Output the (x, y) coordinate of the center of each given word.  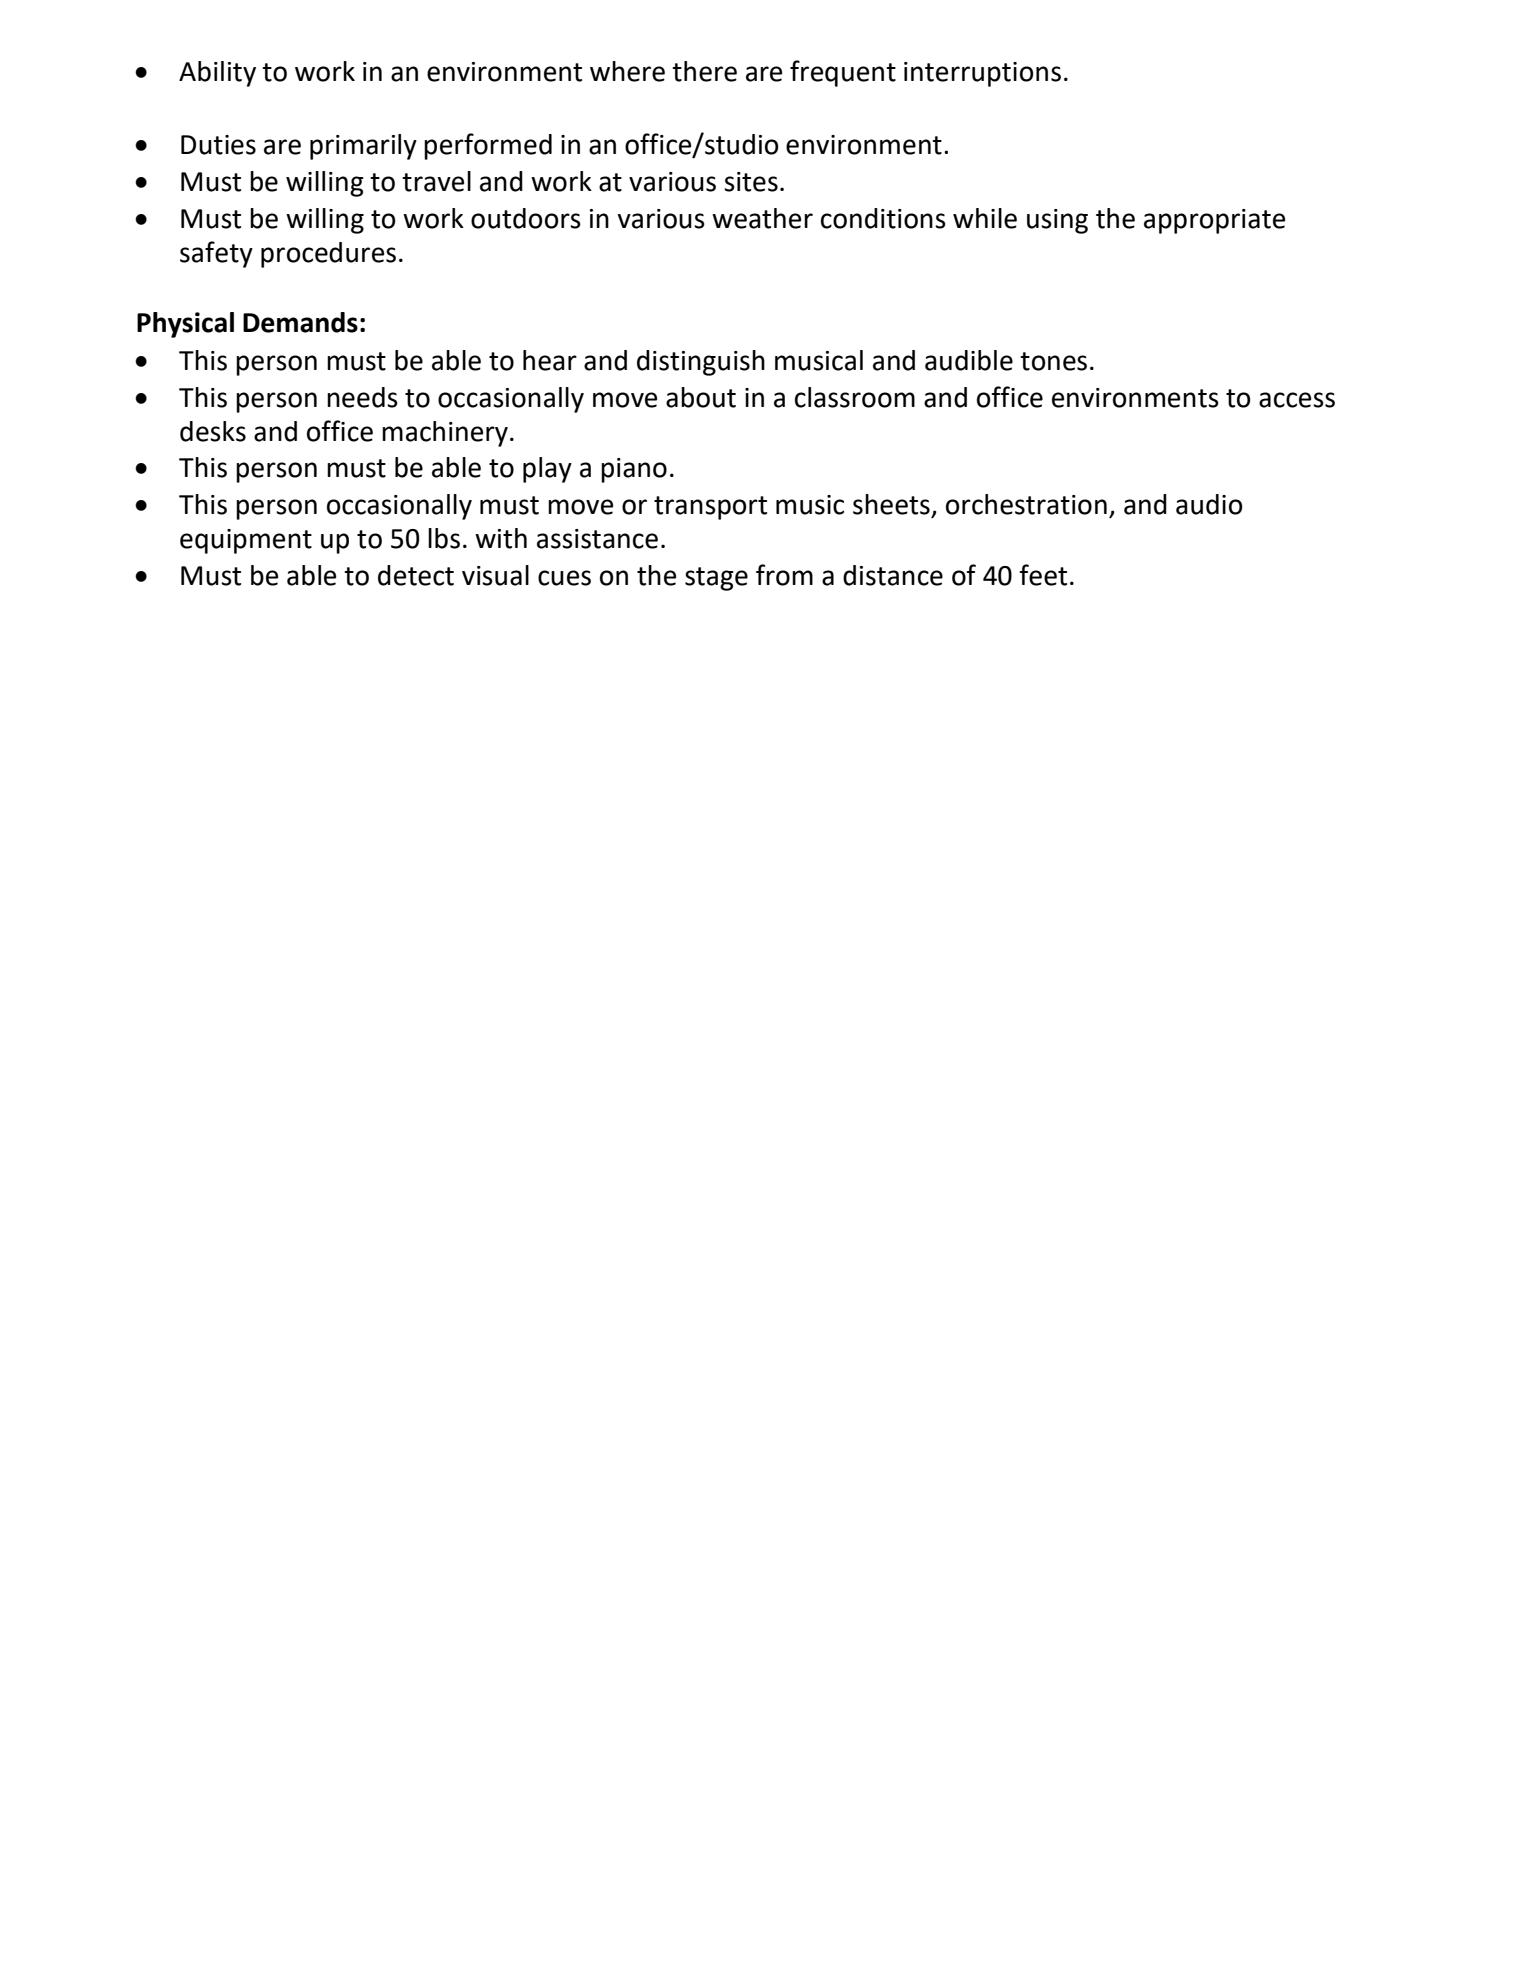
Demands (300, 322)
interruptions (982, 74)
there (704, 71)
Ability (217, 74)
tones (1053, 361)
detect (416, 575)
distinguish (701, 363)
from (784, 575)
